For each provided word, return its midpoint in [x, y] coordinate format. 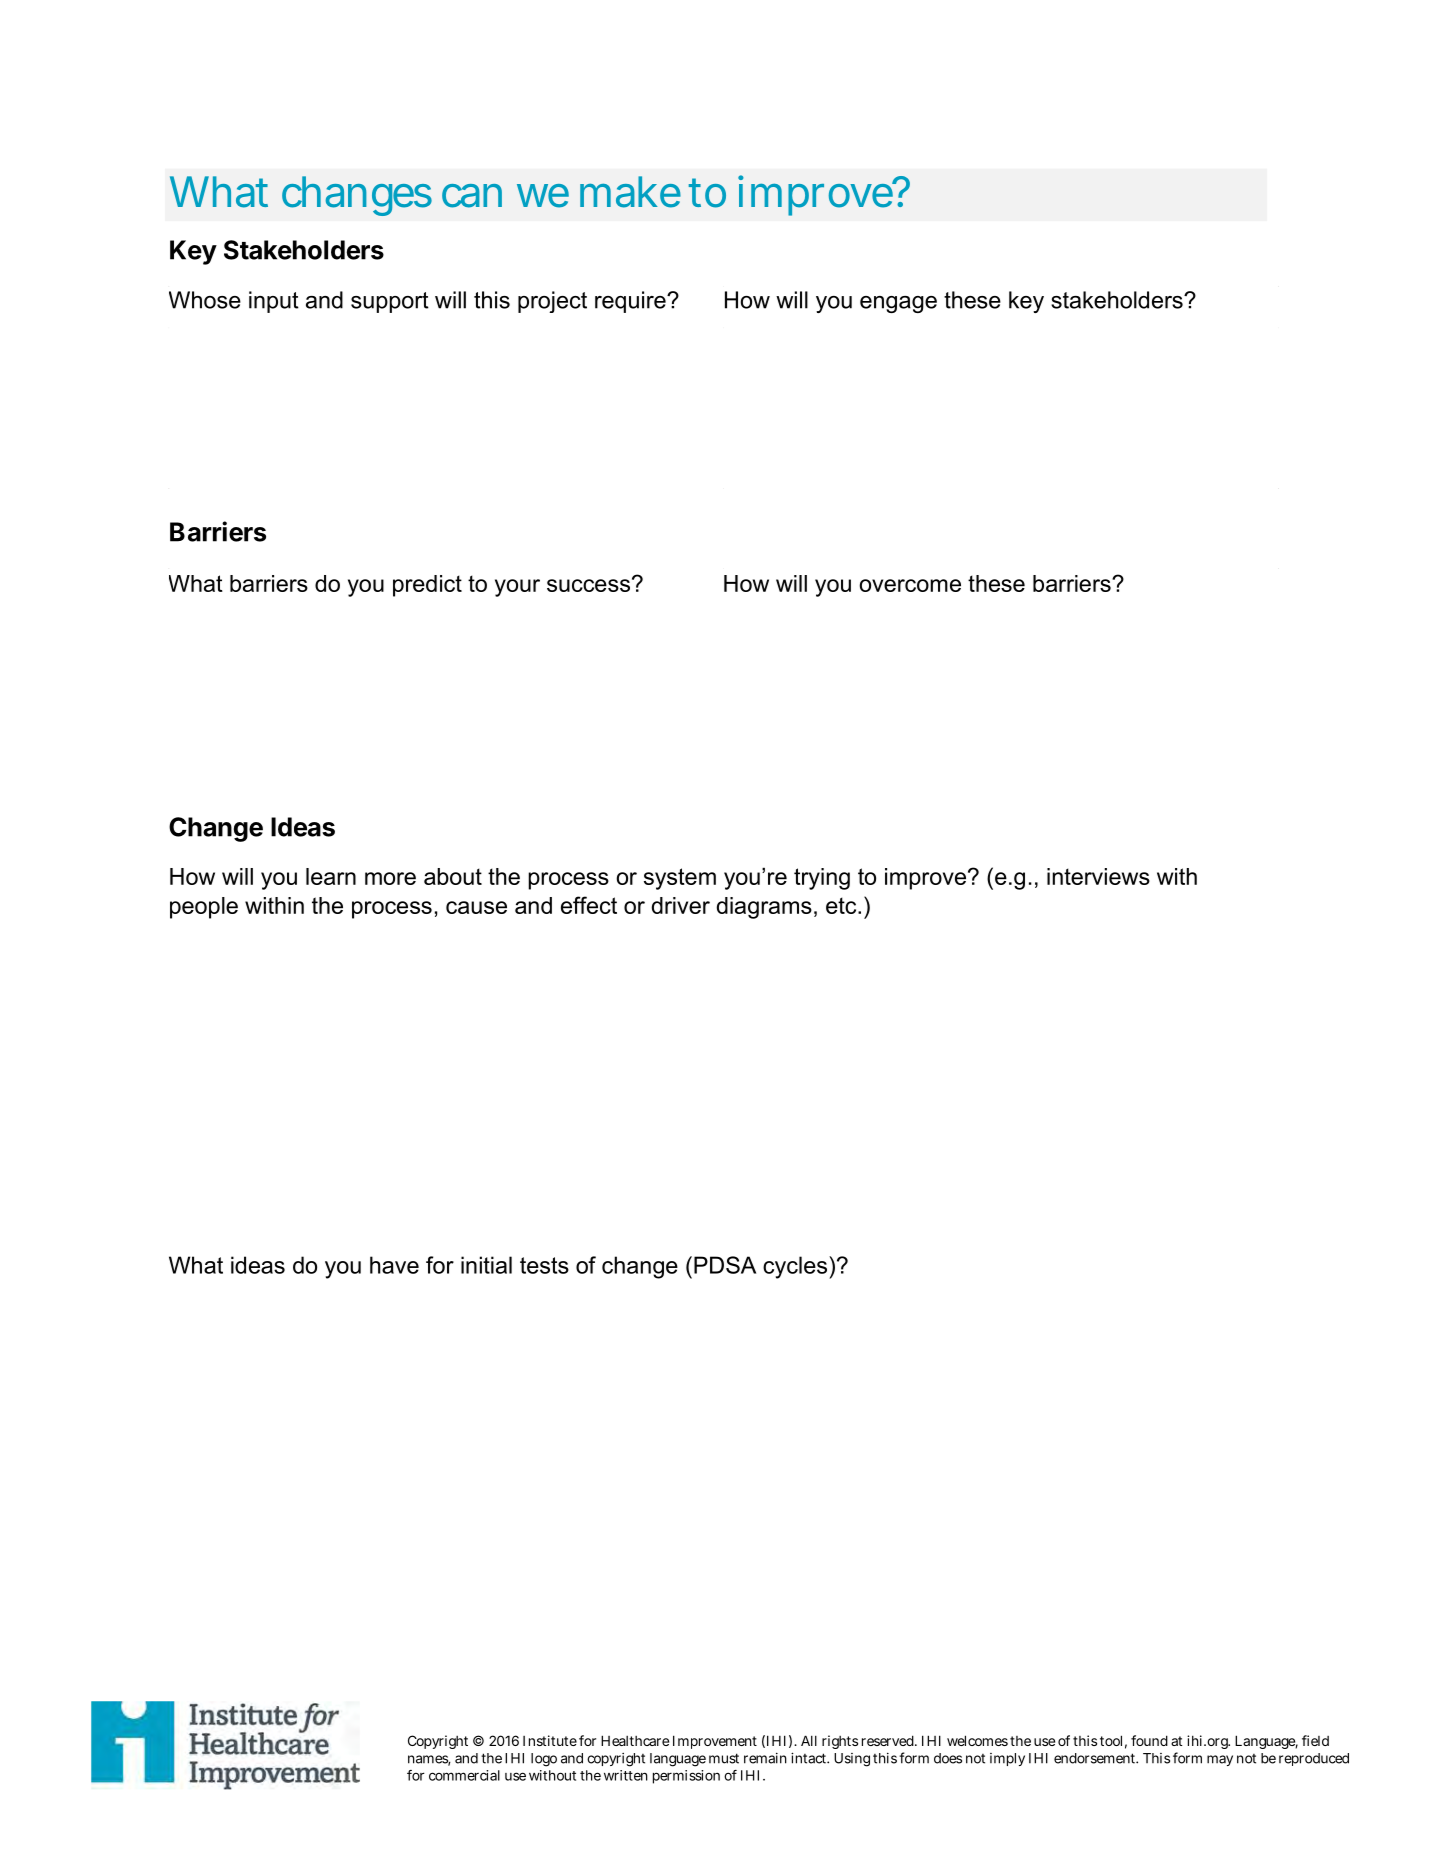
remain [765, 1758]
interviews [1098, 876]
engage [898, 304]
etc [842, 905]
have [394, 1265]
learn [331, 876]
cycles [796, 1267]
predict [427, 586]
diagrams [764, 908]
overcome [910, 585]
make [630, 192]
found [1149, 1740]
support [390, 302]
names [429, 1760]
